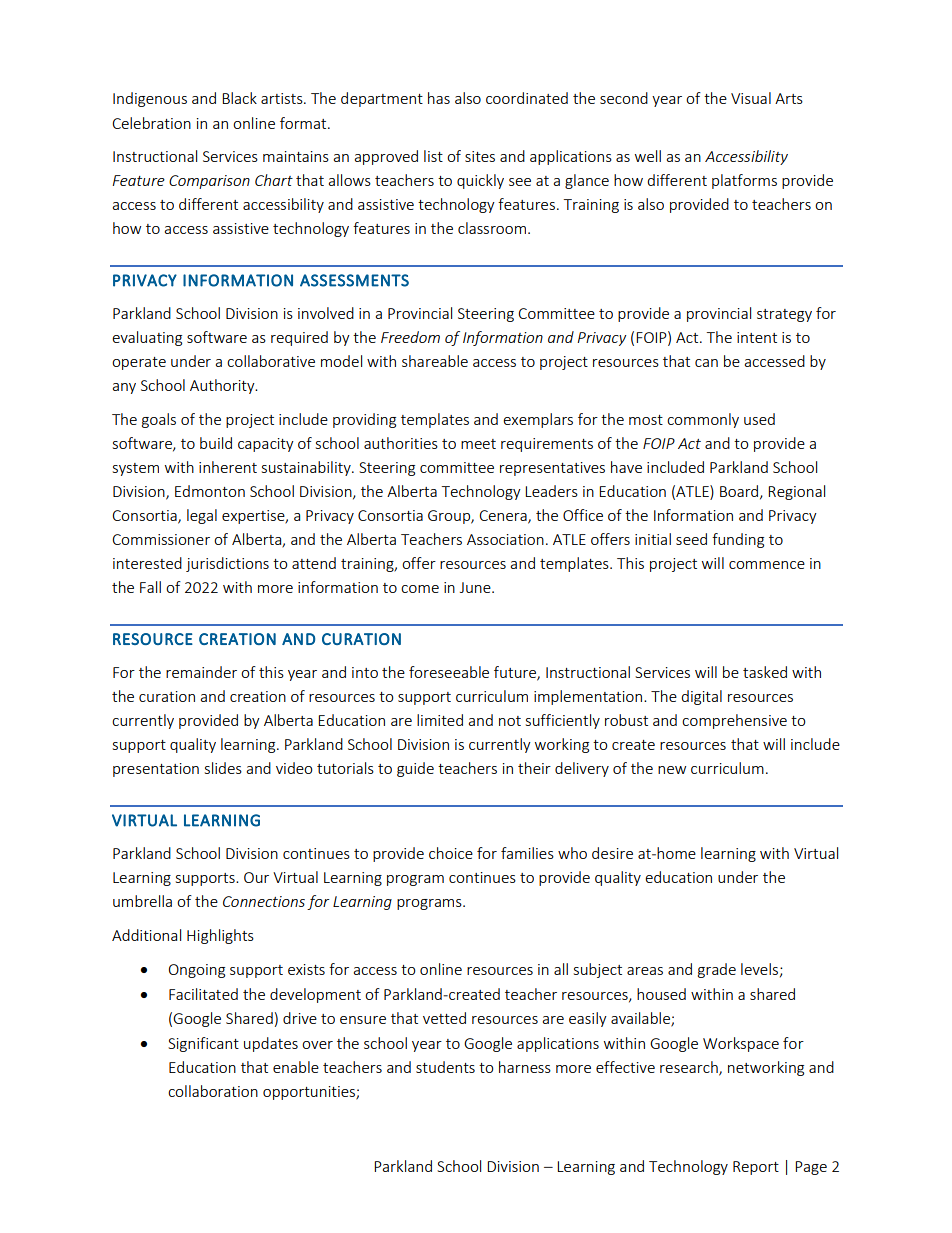 Image resolution: width=952 pixels, height=1233 pixels. I want to click on Report, so click(756, 1168).
